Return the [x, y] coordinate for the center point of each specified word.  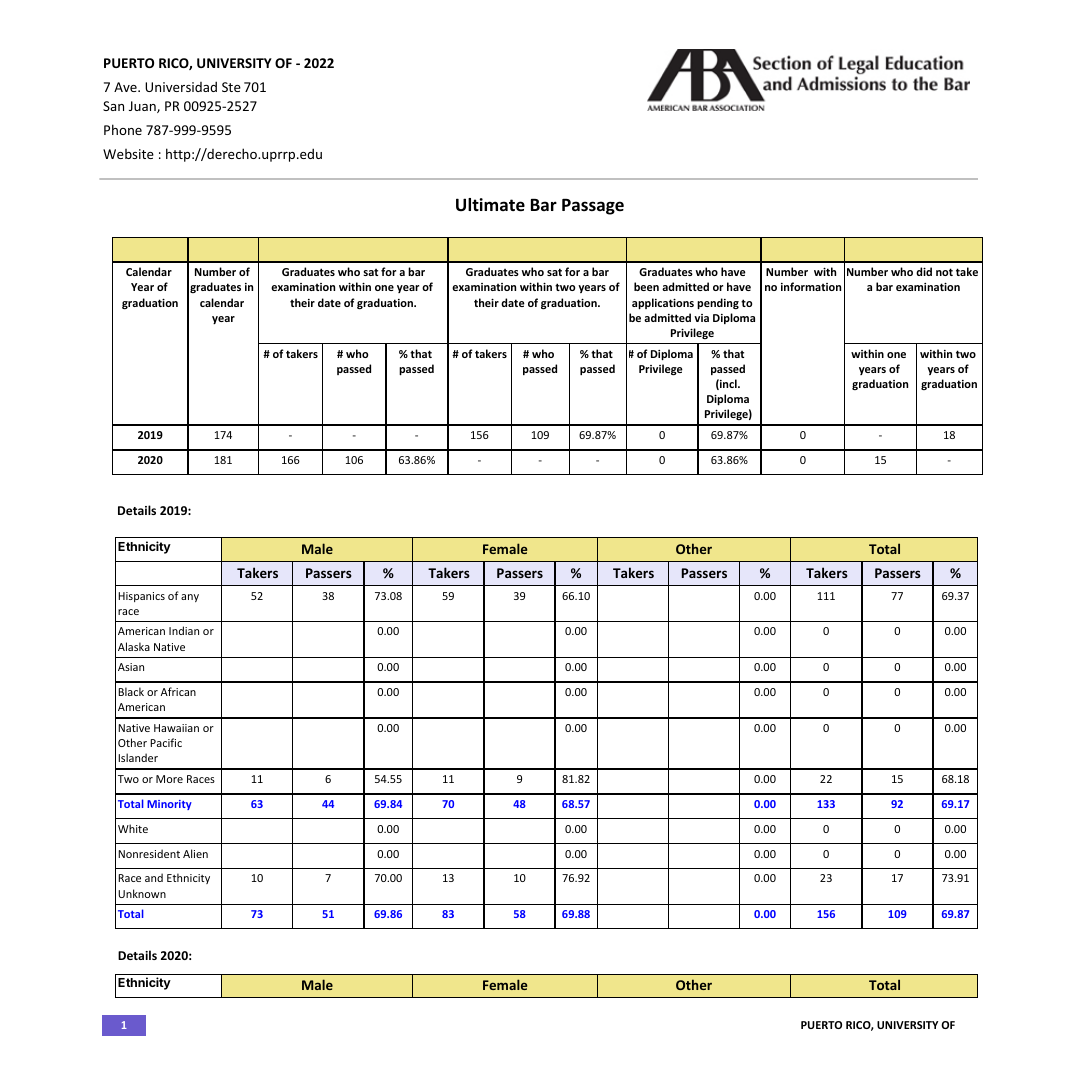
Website [128, 154]
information [811, 286]
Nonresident [149, 853]
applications [663, 303]
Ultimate [490, 205]
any [190, 598]
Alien [195, 853]
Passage [593, 207]
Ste [231, 87]
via [701, 318]
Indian [184, 630]
